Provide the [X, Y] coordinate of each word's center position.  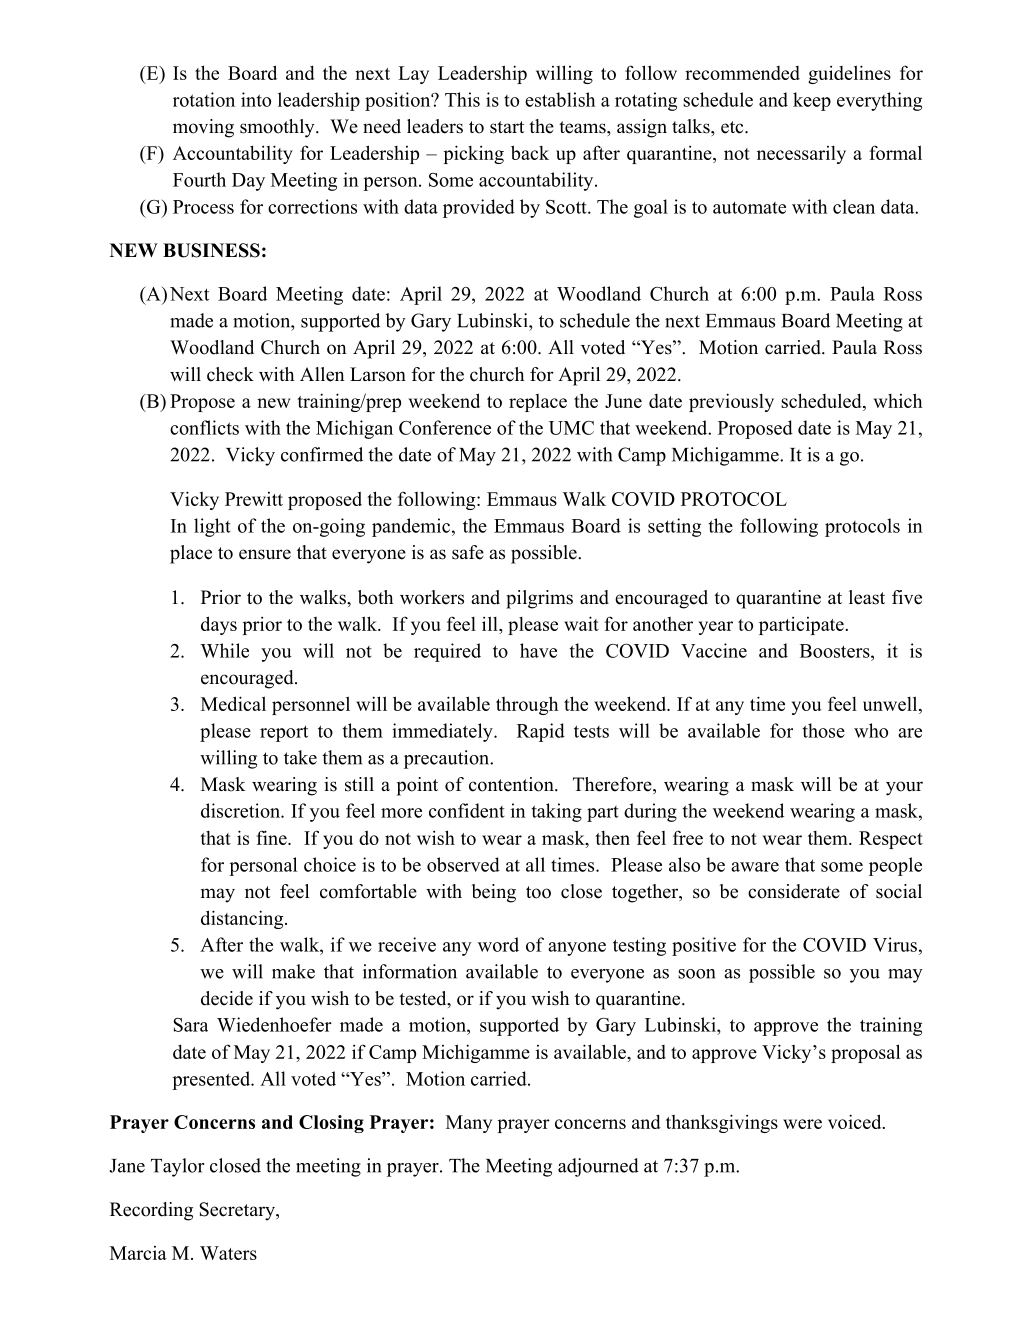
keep [812, 101]
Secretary [238, 1211]
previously [731, 402]
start [507, 127]
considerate [794, 891]
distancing [243, 919]
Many [469, 1124]
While [224, 650]
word [498, 944]
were [802, 1124]
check [230, 374]
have [538, 650]
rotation [204, 99]
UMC [571, 428]
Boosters [836, 651]
